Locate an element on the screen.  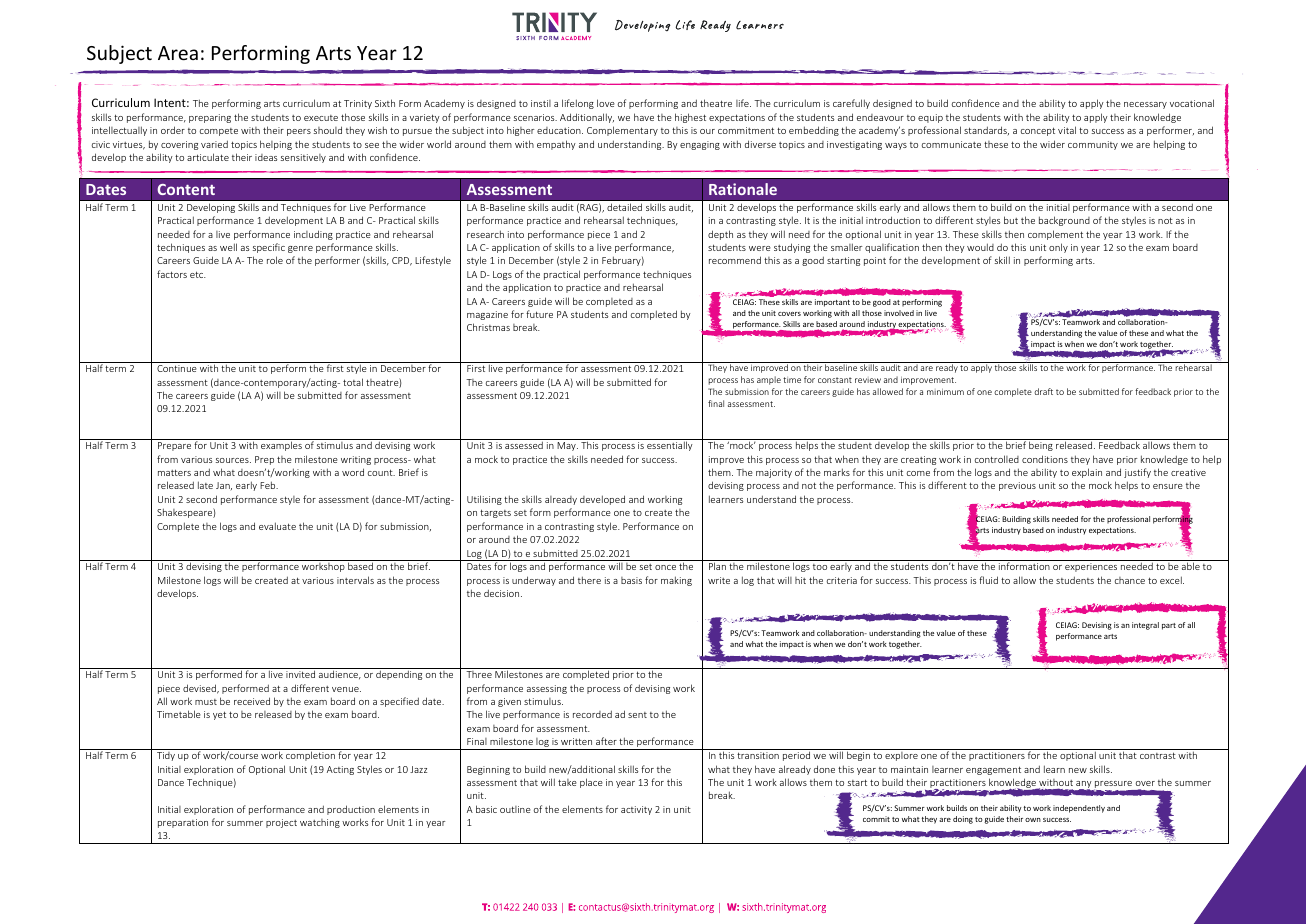
basis is located at coordinates (631, 580).
